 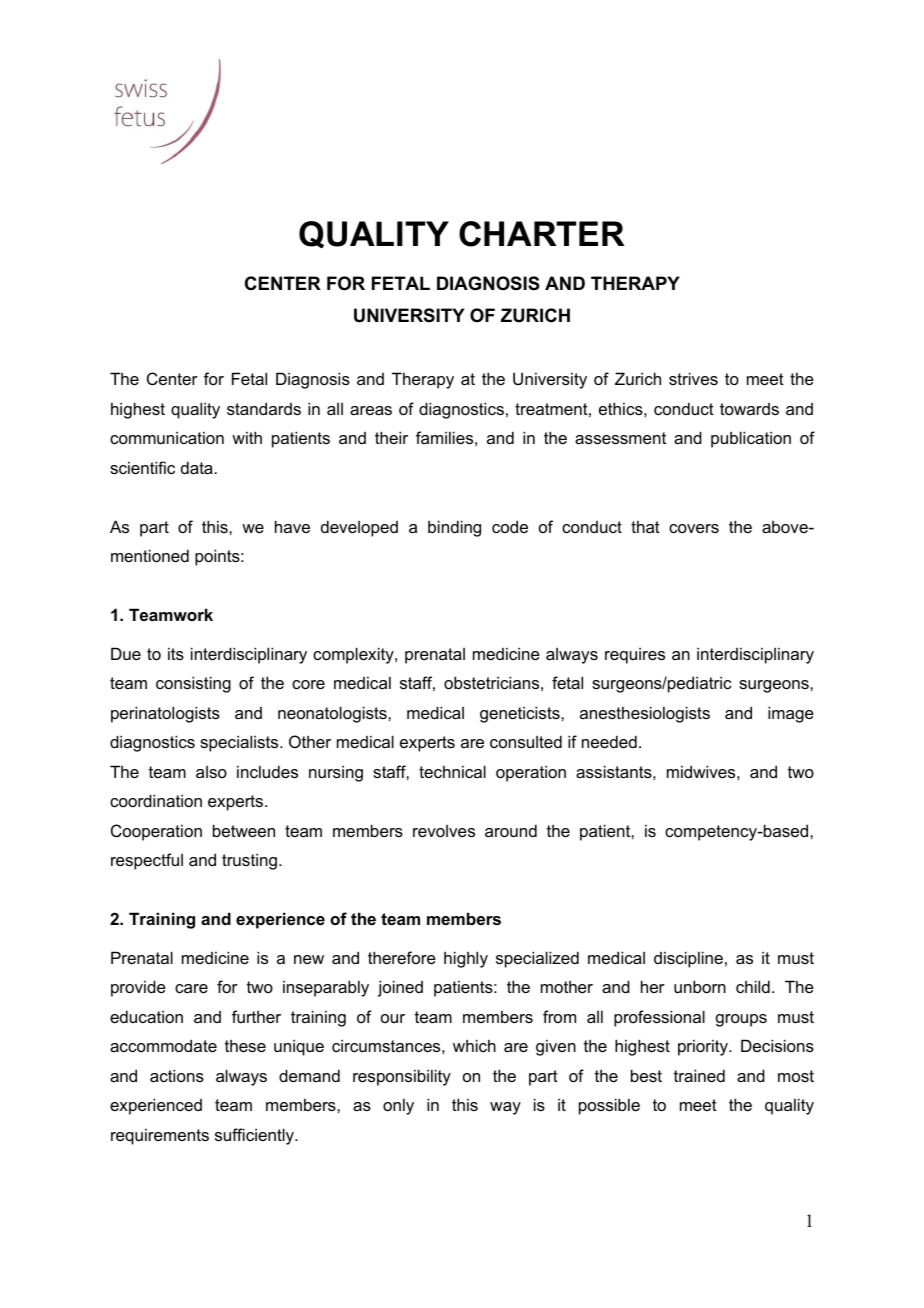 What do you see at coordinates (694, 528) in the screenshot?
I see `covers` at bounding box center [694, 528].
